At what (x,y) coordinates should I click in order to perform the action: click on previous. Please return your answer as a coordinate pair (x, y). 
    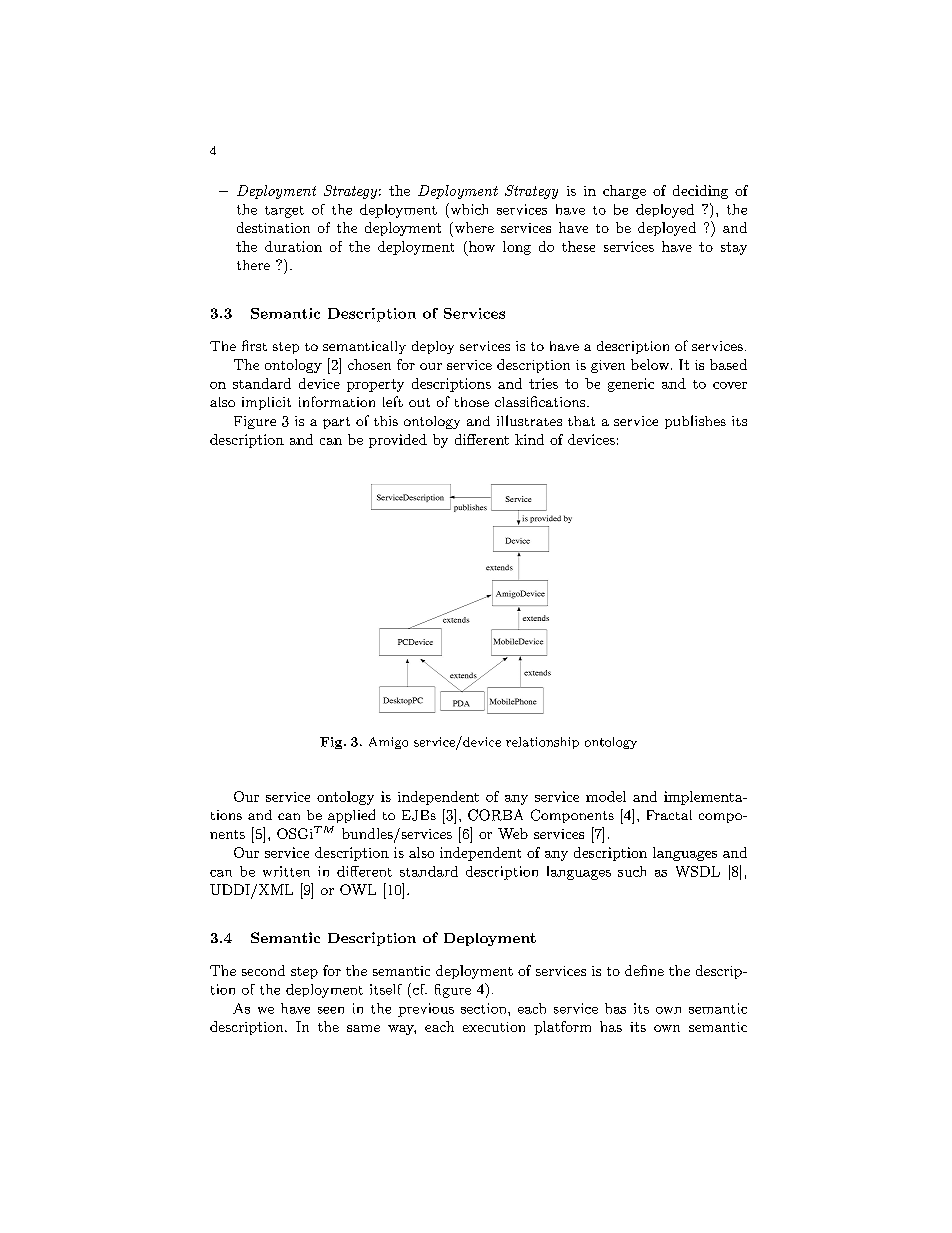
    Looking at the image, I should click on (426, 1010).
